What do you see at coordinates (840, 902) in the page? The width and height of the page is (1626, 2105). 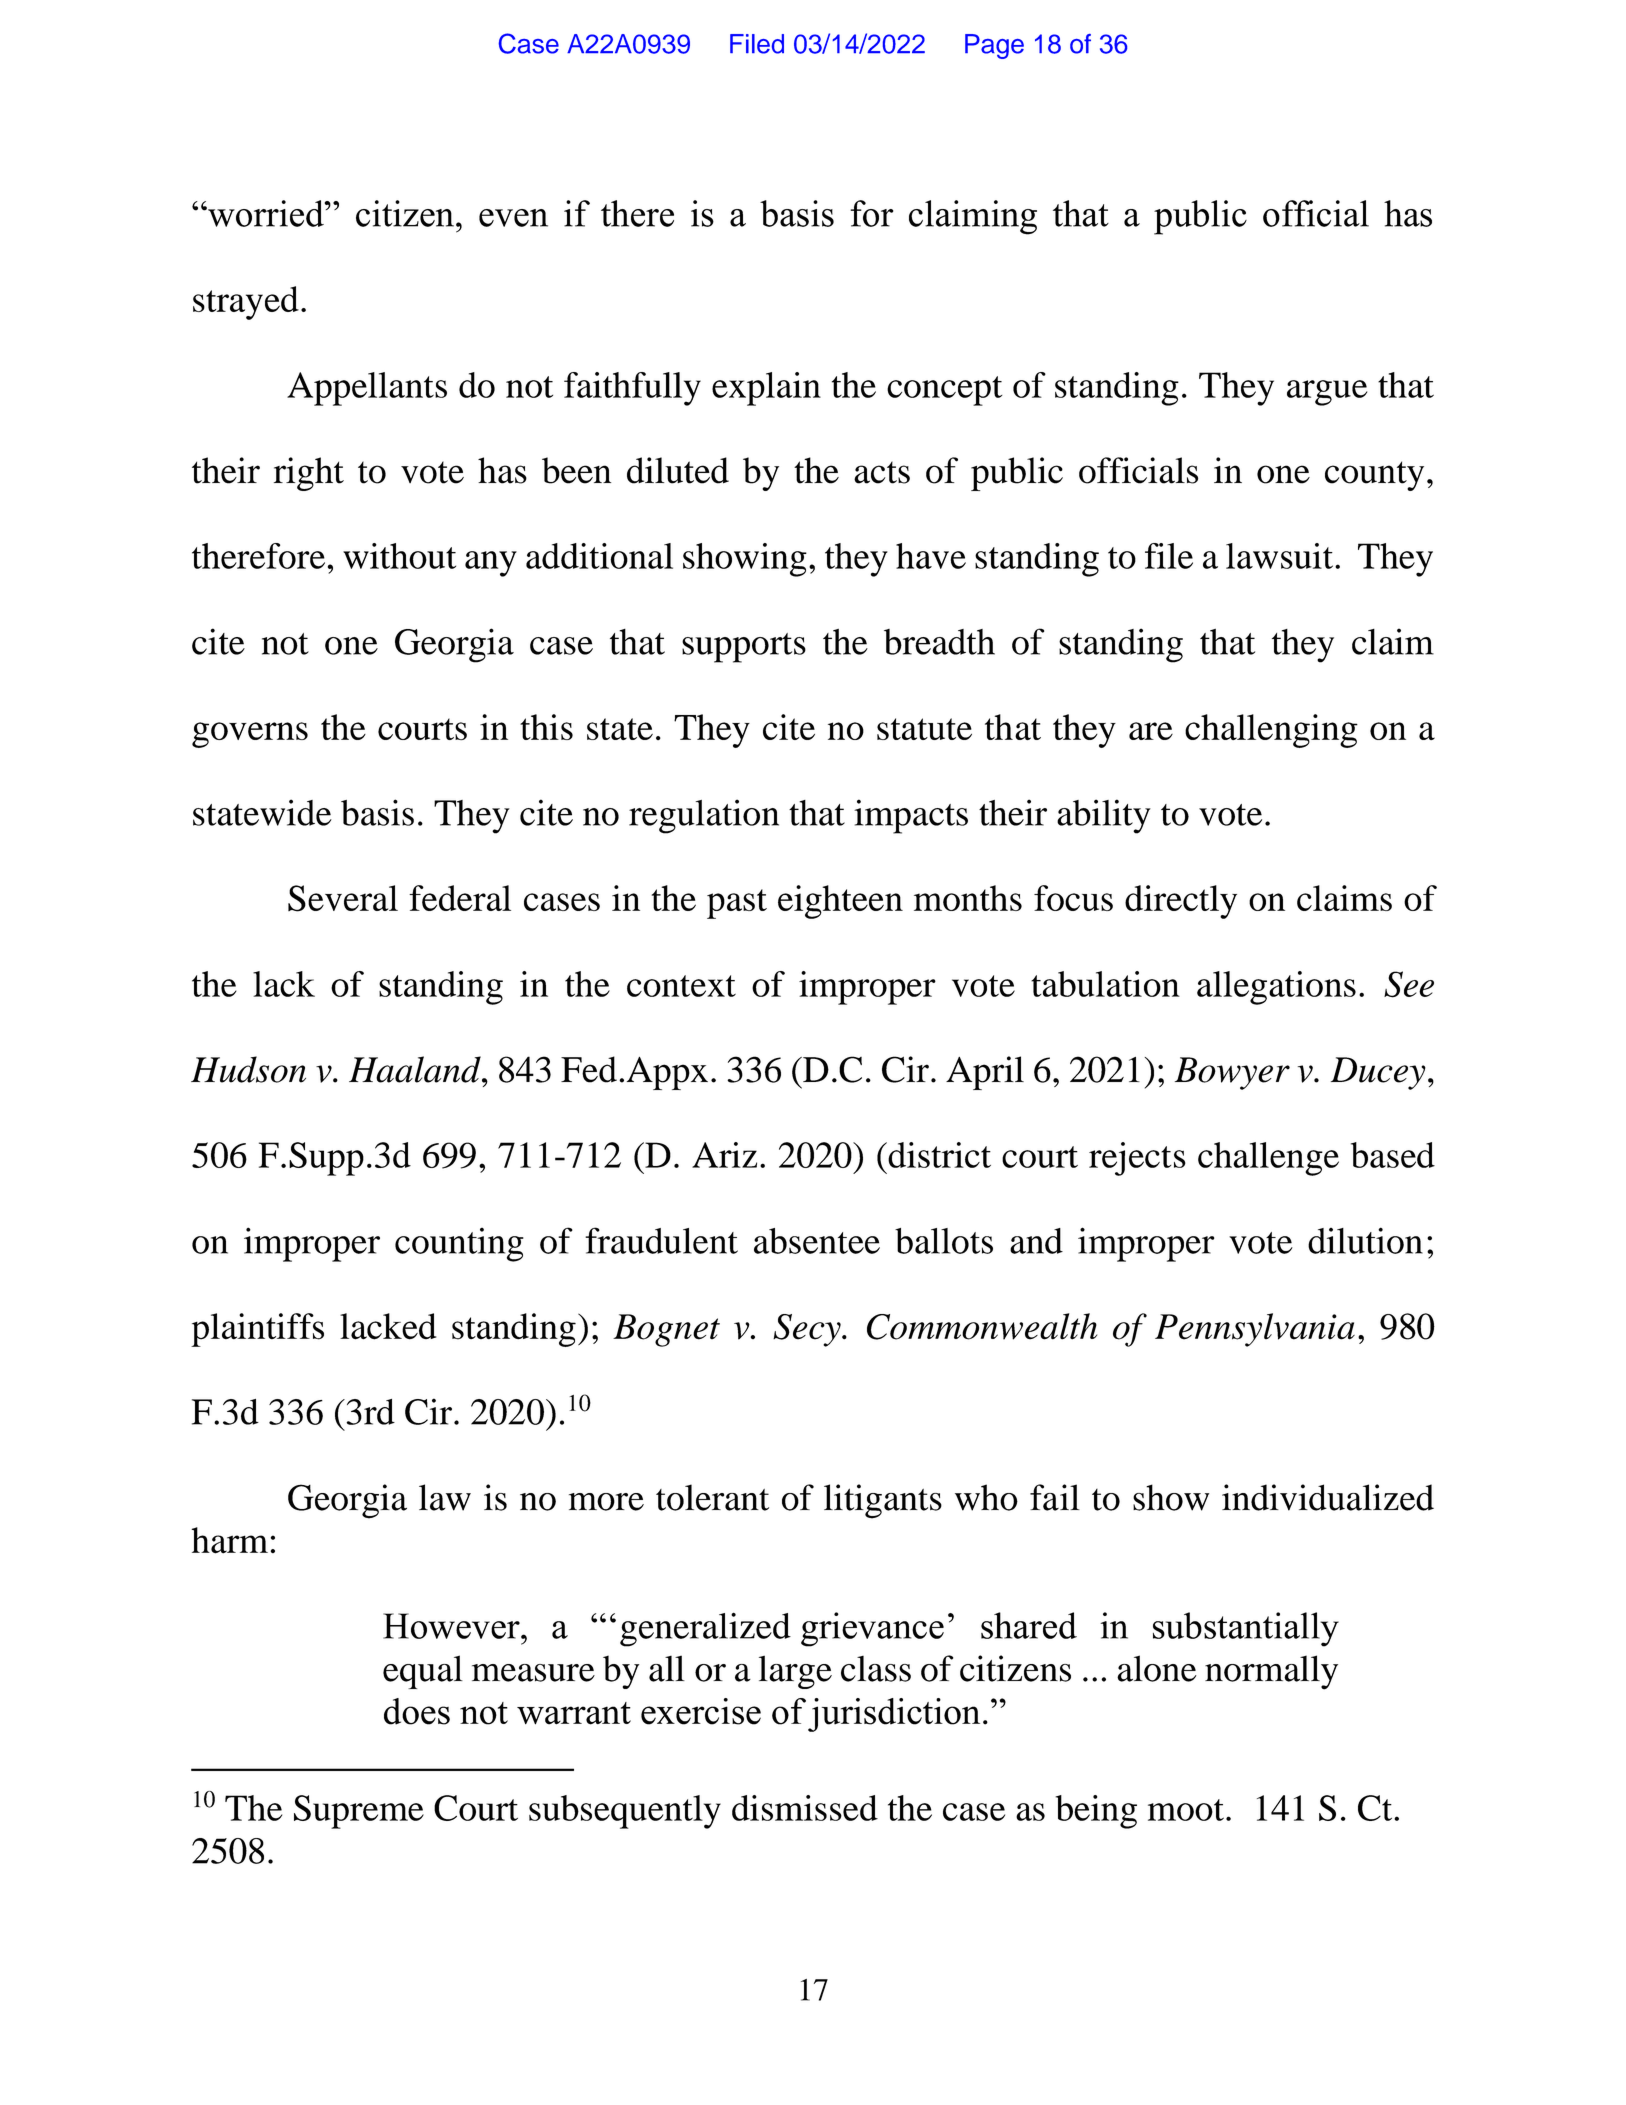 I see `eighteen` at bounding box center [840, 902].
